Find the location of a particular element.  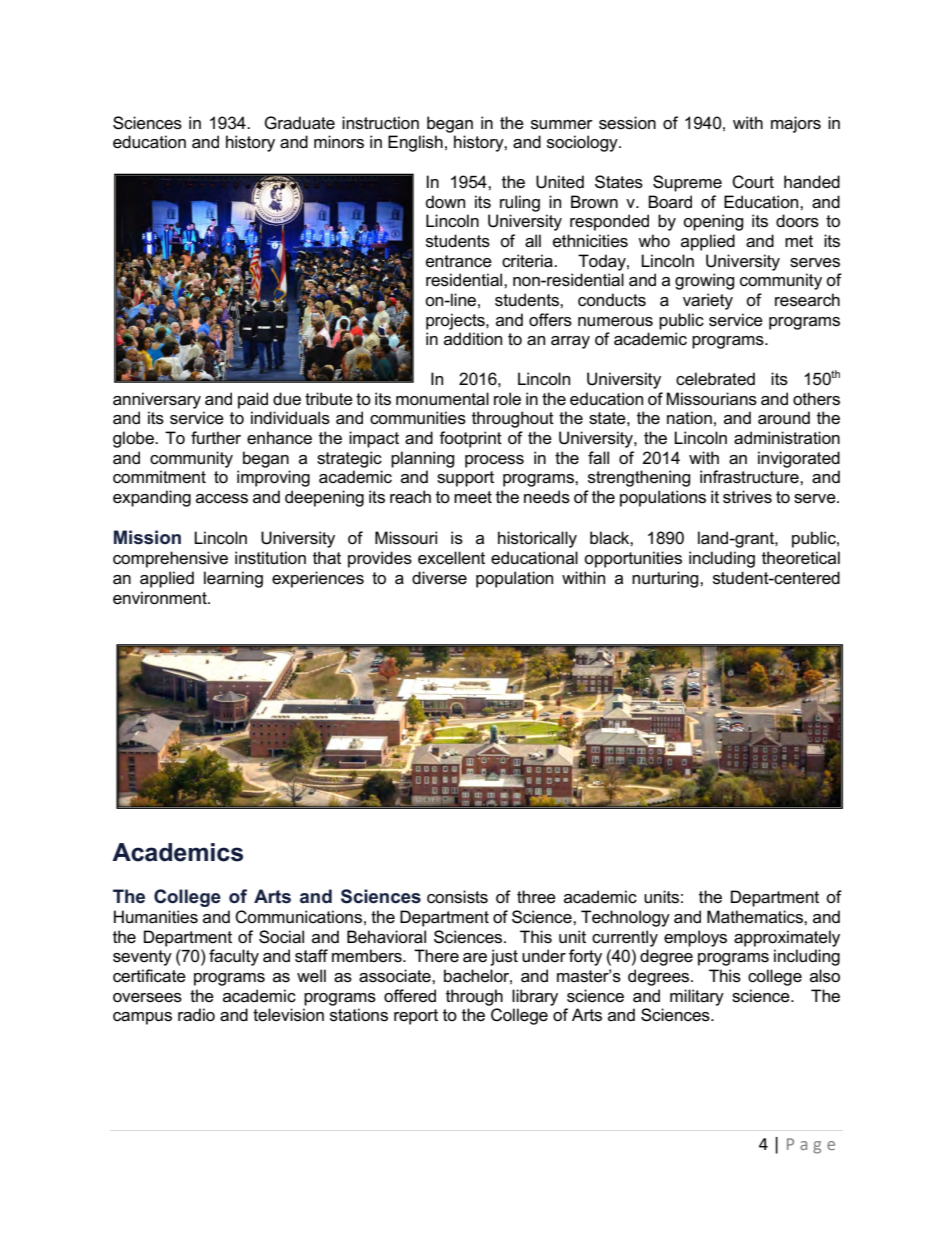

English is located at coordinates (415, 143).
